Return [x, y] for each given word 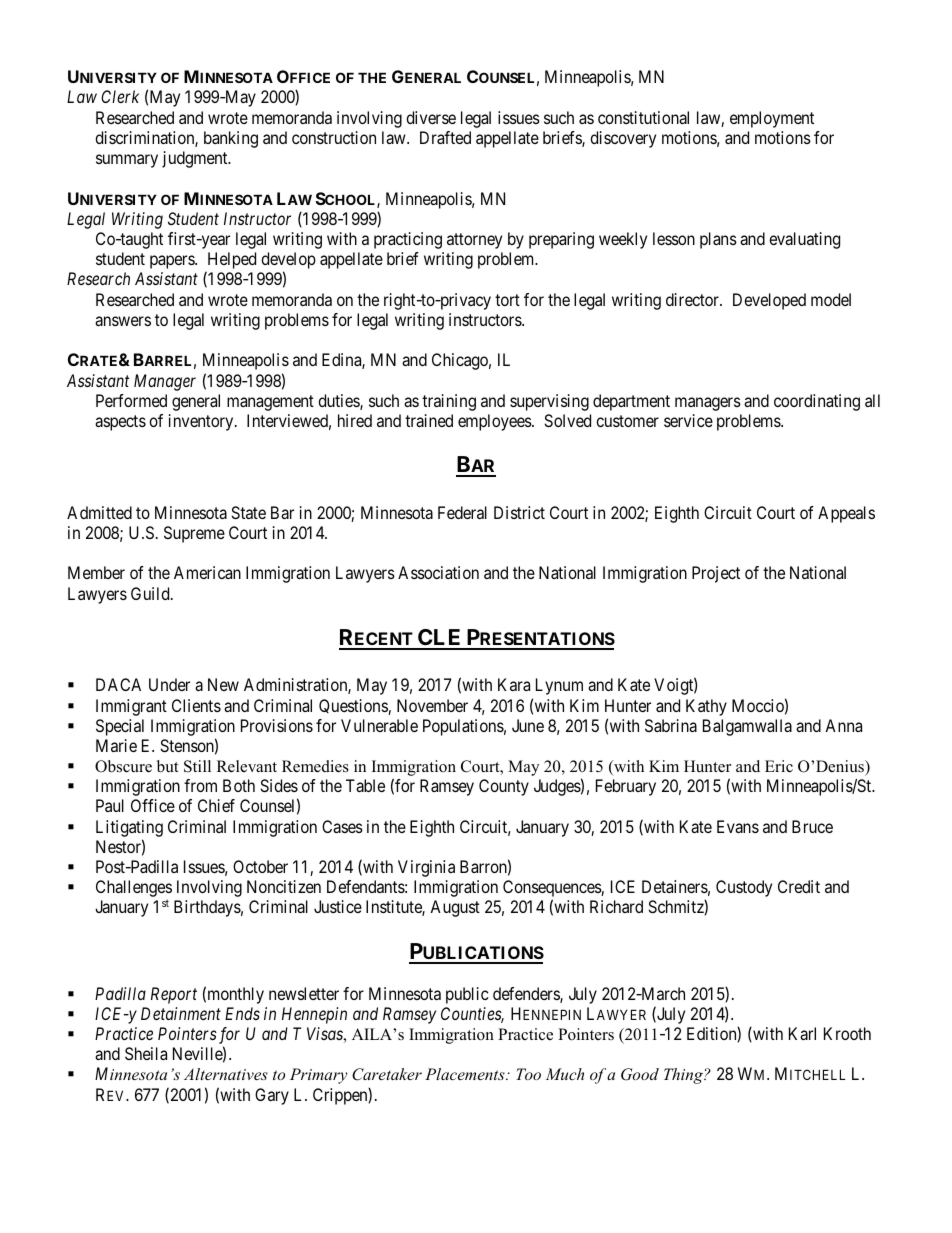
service [688, 420]
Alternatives [226, 1074]
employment [772, 119]
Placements [466, 1074]
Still [197, 766]
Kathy [706, 707]
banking [231, 139]
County [504, 787]
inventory [202, 422]
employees [495, 422]
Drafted [445, 137]
